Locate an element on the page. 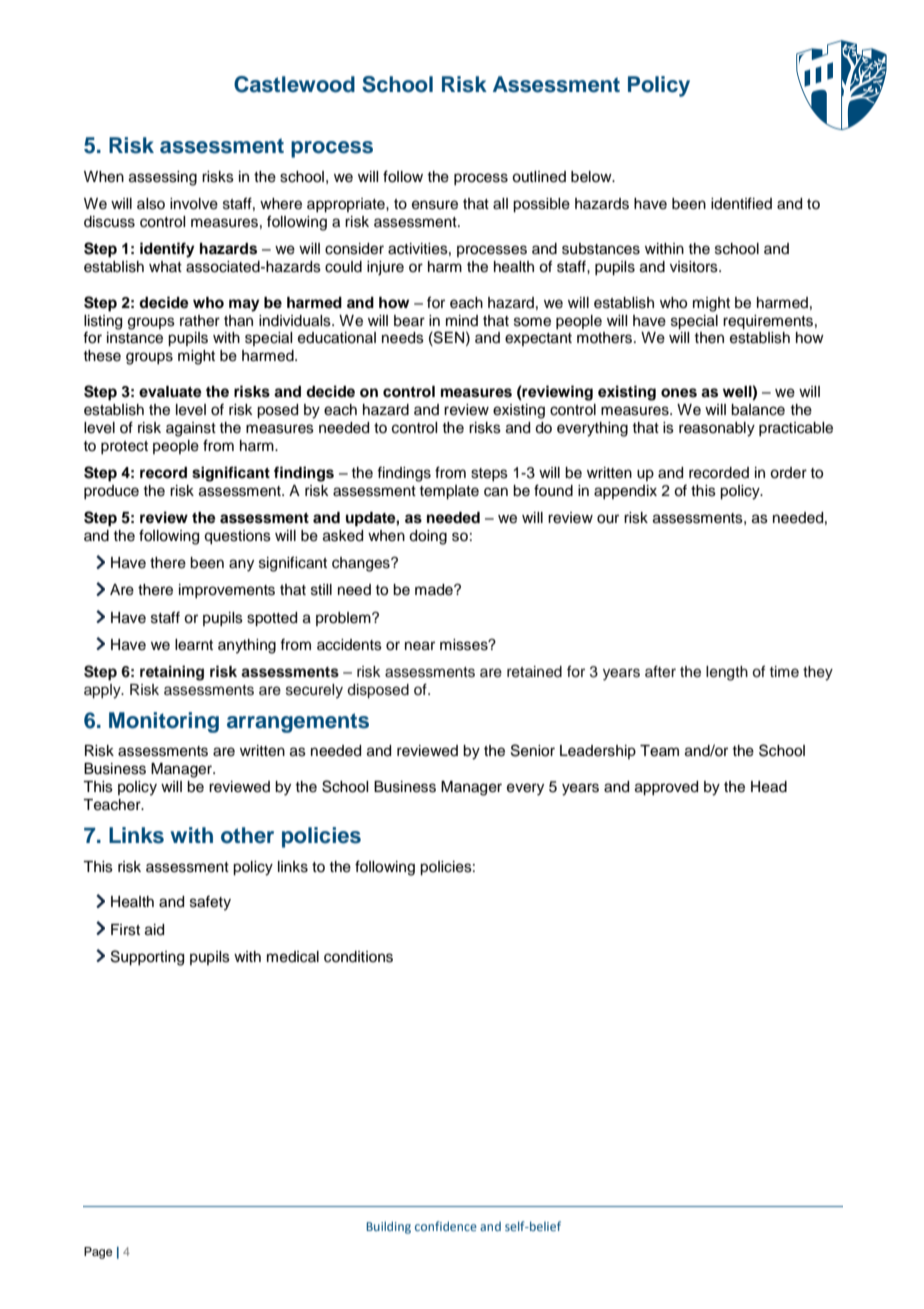  involve is located at coordinates (194, 204).
